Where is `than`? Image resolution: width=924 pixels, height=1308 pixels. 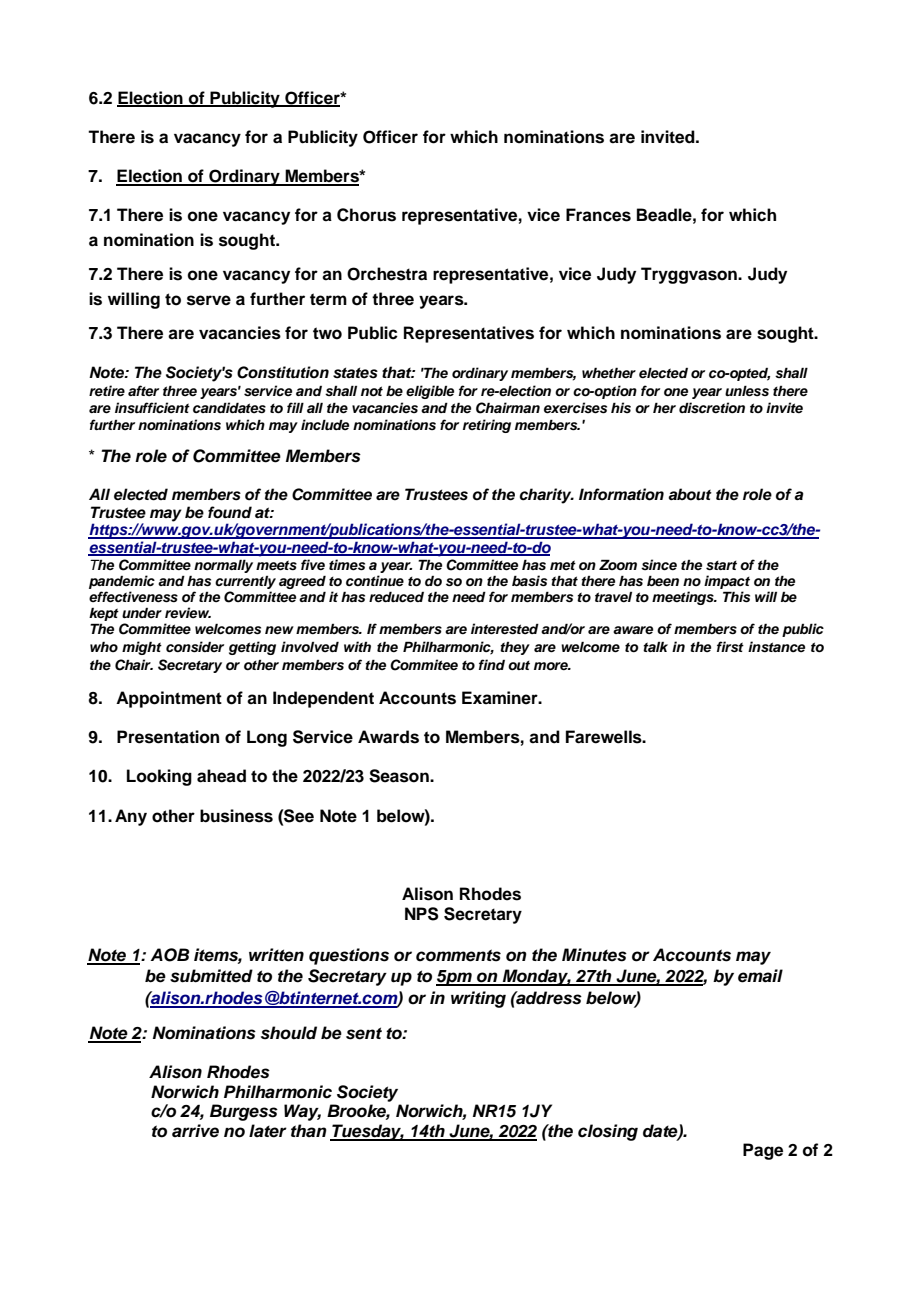
than is located at coordinates (309, 1130).
